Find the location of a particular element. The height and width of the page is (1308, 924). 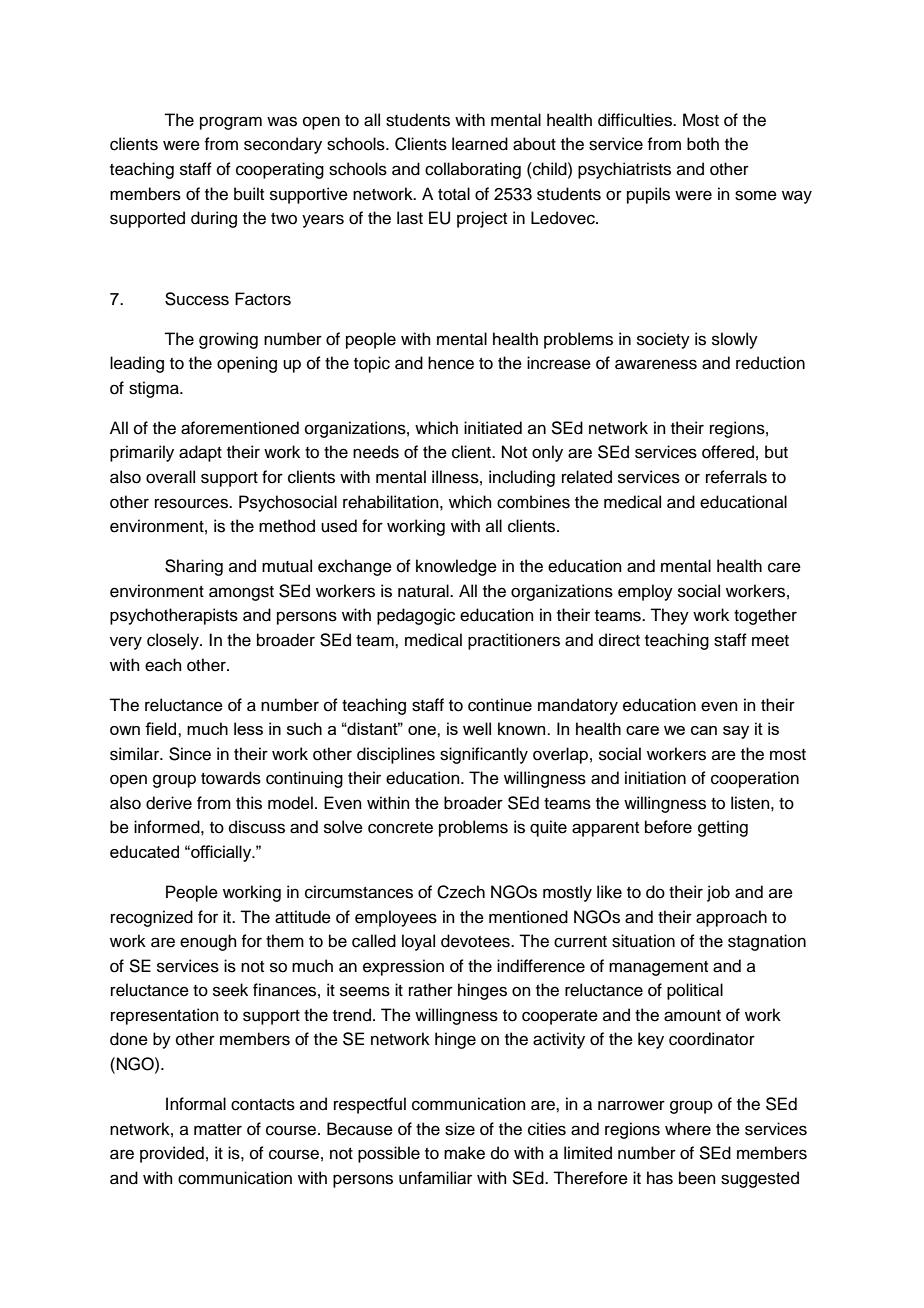

both is located at coordinates (703, 144).
